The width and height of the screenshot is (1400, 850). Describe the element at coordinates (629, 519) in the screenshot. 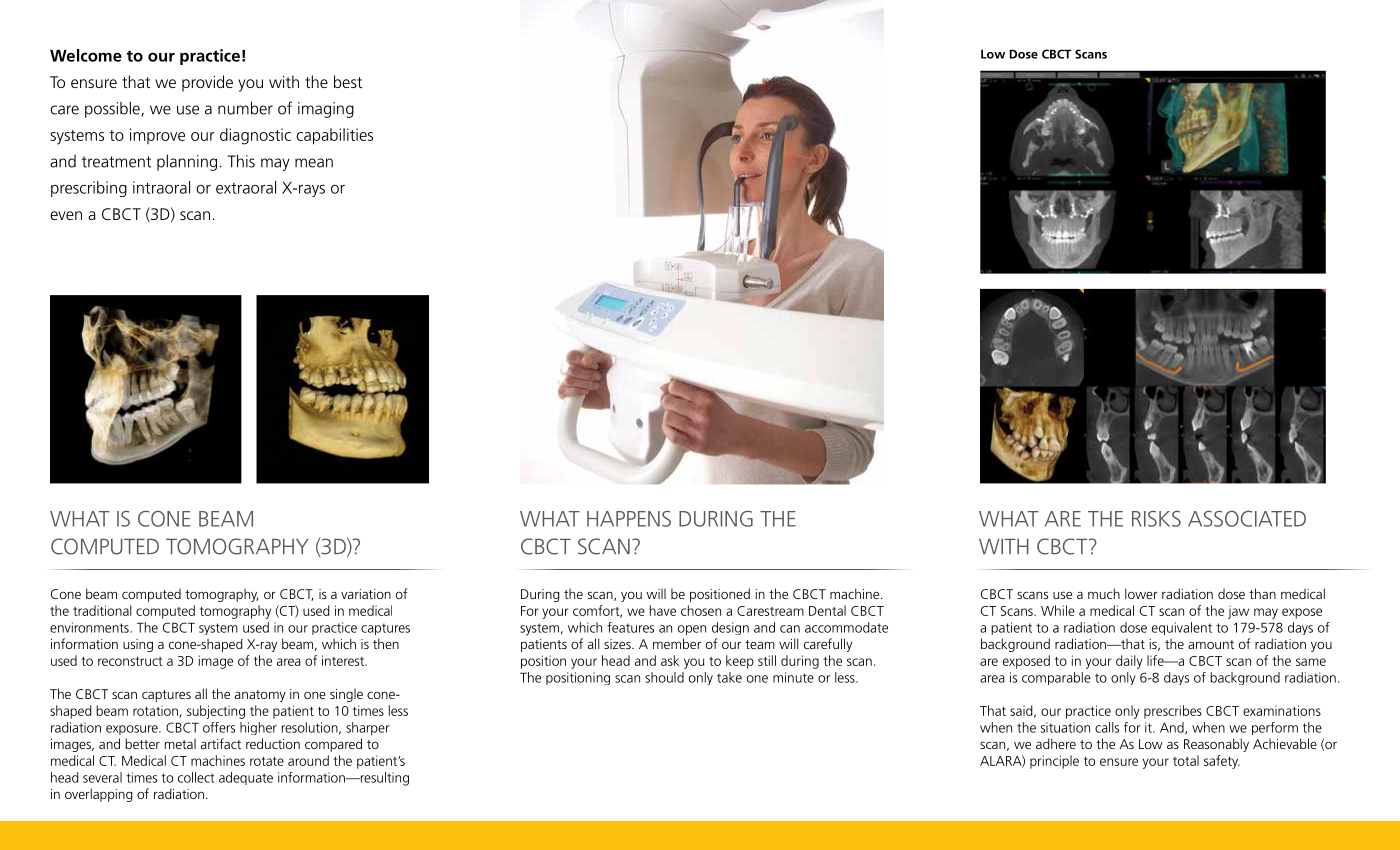

I see `HAPPENS` at that location.
